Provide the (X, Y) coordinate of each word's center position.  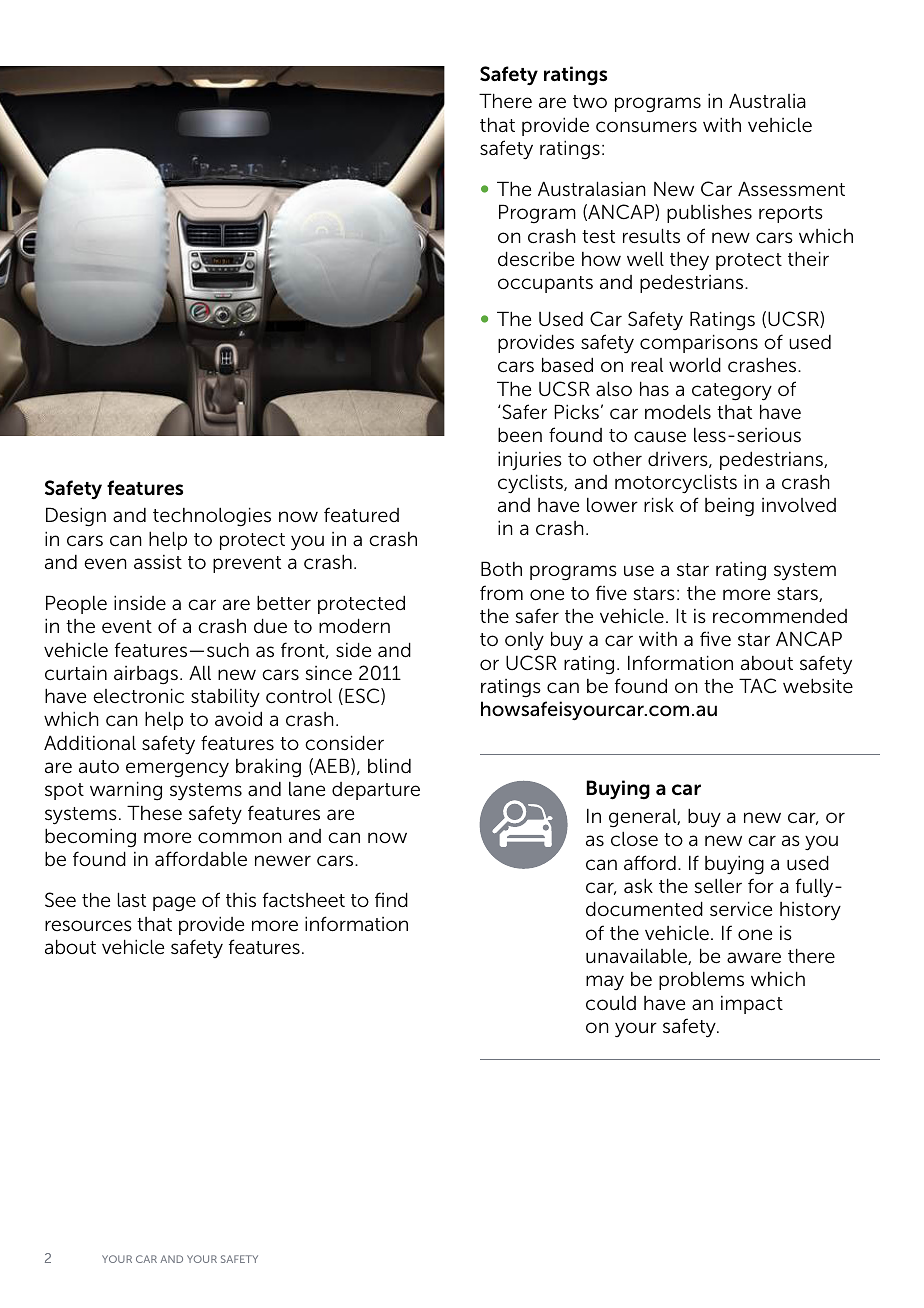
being (729, 507)
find (391, 899)
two (590, 101)
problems (701, 981)
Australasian (592, 189)
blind (389, 766)
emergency (177, 770)
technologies (212, 517)
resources (88, 926)
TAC (757, 685)
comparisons (699, 343)
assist (158, 562)
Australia (767, 101)
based (567, 364)
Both (501, 568)
